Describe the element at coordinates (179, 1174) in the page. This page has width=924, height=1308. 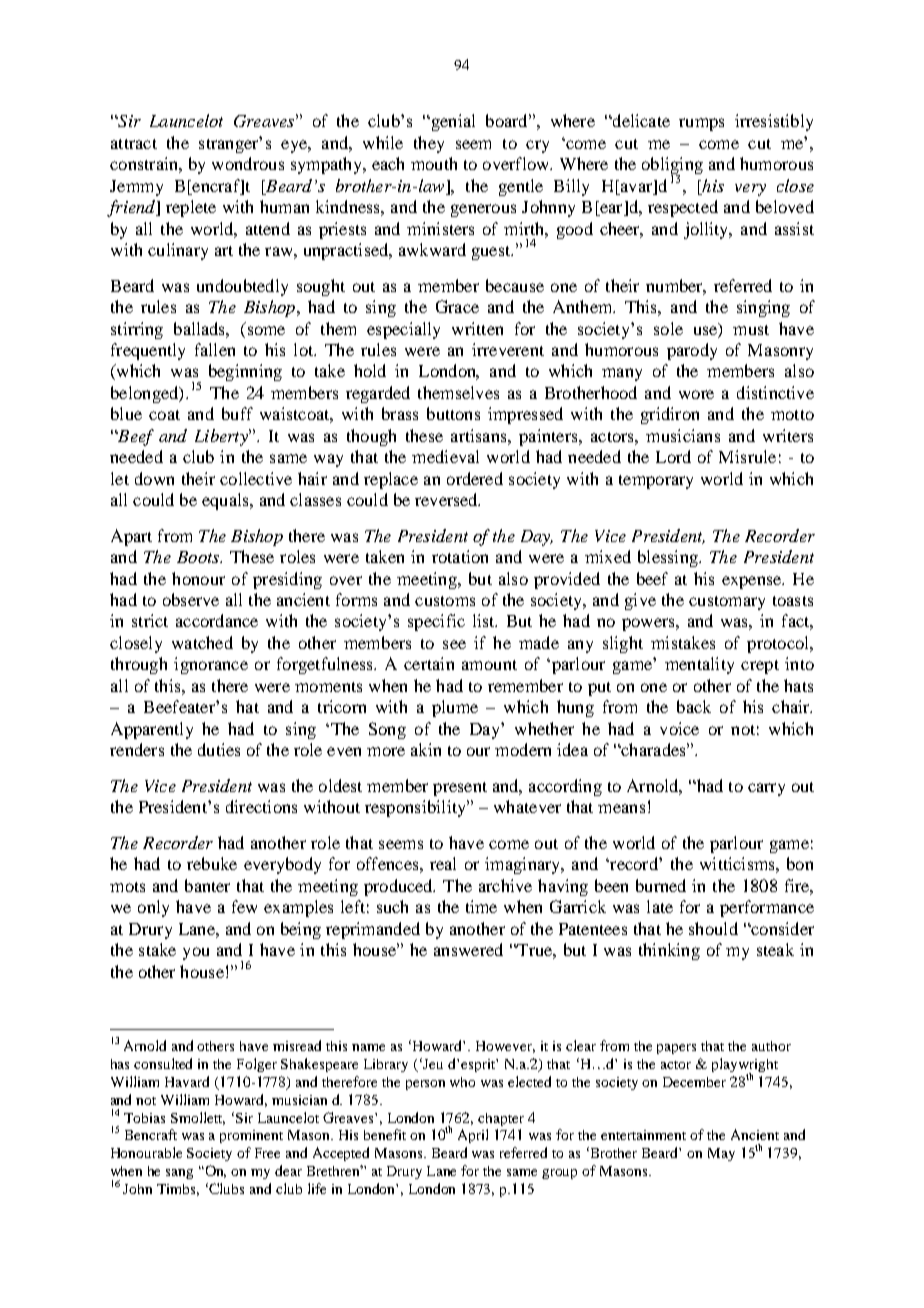
I see `sang` at that location.
